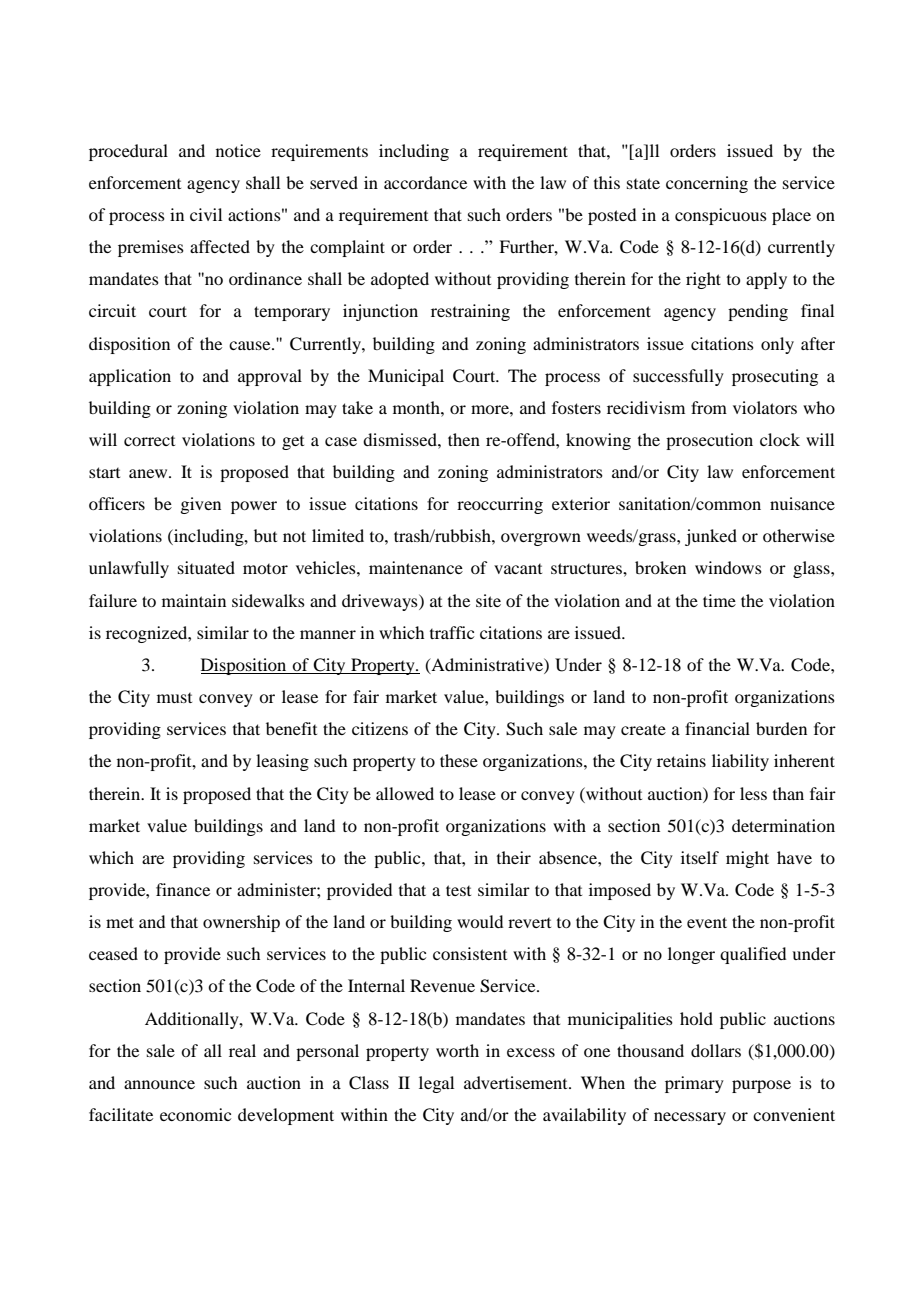 Image resolution: width=924 pixels, height=1307 pixels. What do you see at coordinates (194, 600) in the image?
I see `maintain` at bounding box center [194, 600].
